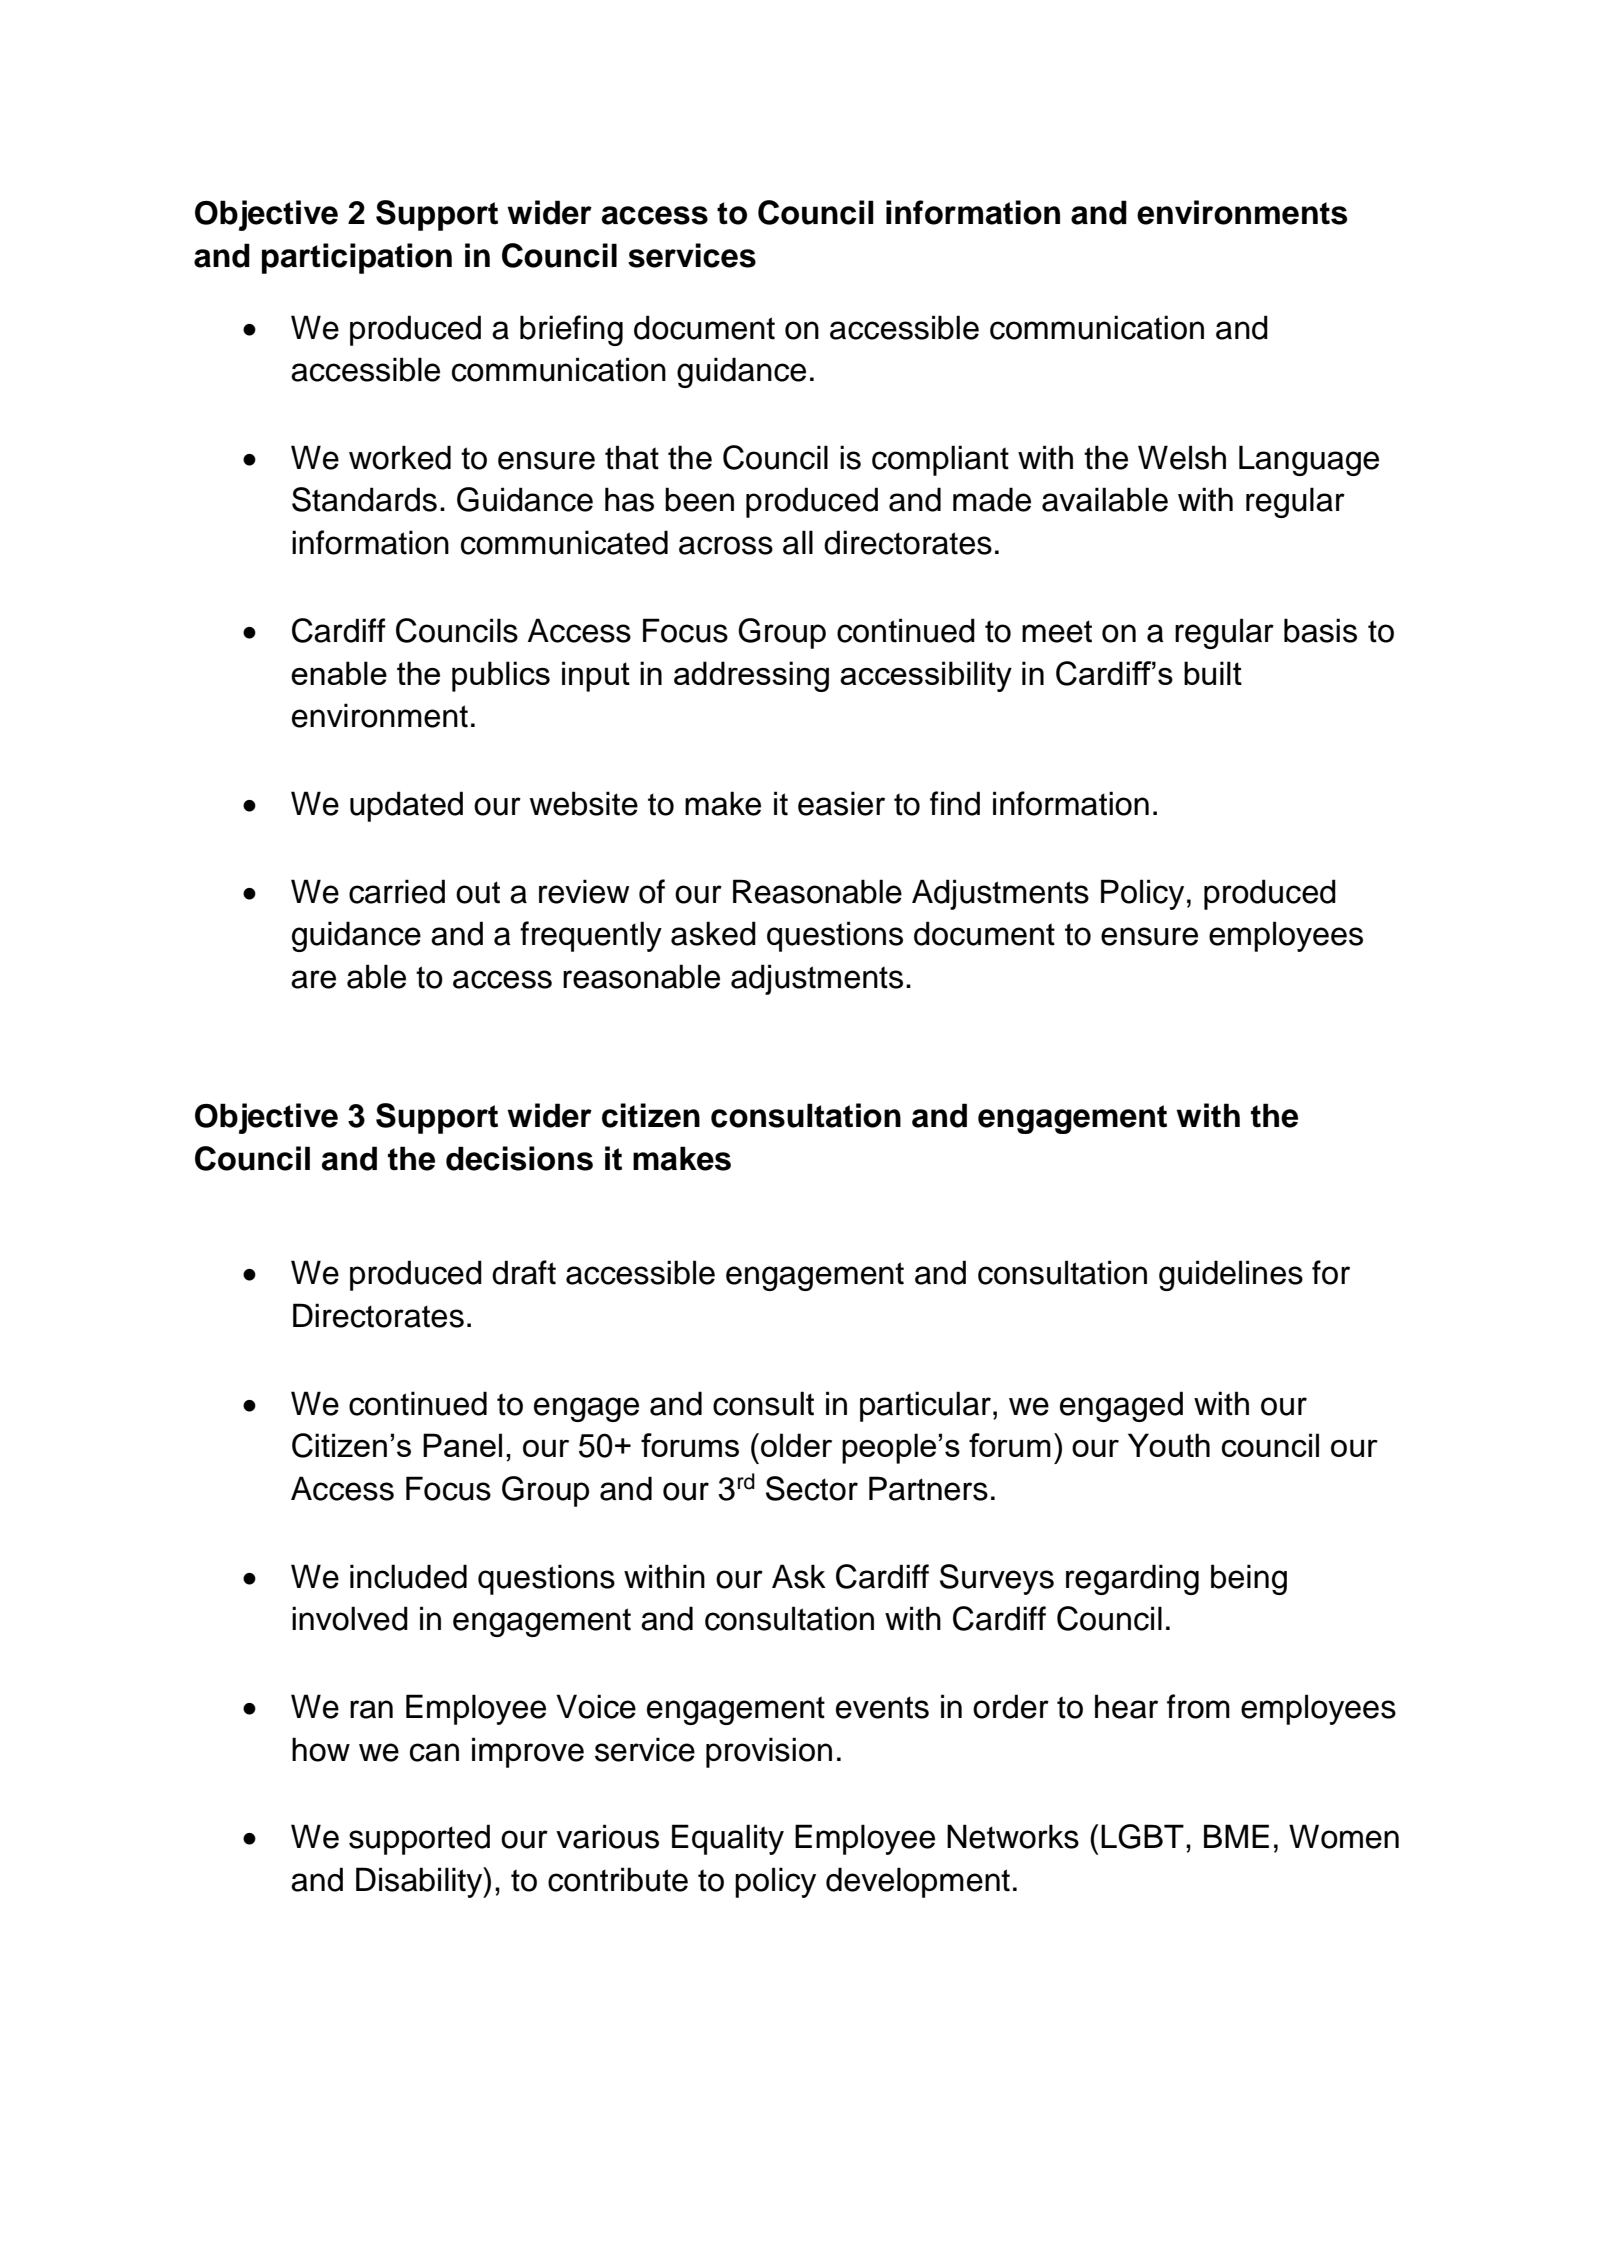 Image resolution: width=1602 pixels, height=2266 pixels. Describe the element at coordinates (751, 676) in the document. I see `addressing` at that location.
